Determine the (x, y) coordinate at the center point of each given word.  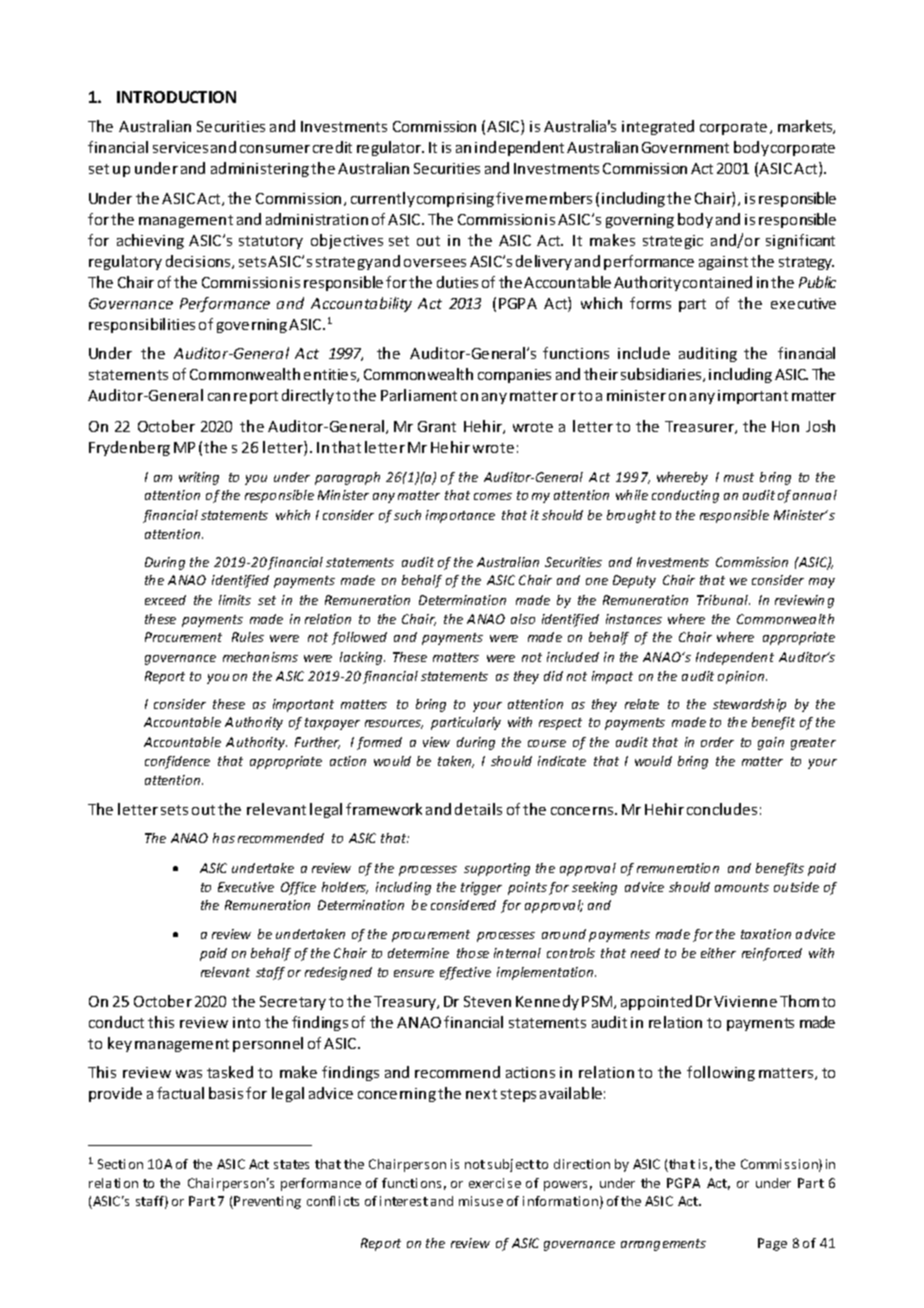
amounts (742, 887)
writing (199, 478)
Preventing (267, 1202)
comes (493, 496)
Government (685, 147)
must (739, 477)
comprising (455, 200)
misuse (481, 1201)
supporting (497, 869)
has (224, 838)
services (180, 147)
